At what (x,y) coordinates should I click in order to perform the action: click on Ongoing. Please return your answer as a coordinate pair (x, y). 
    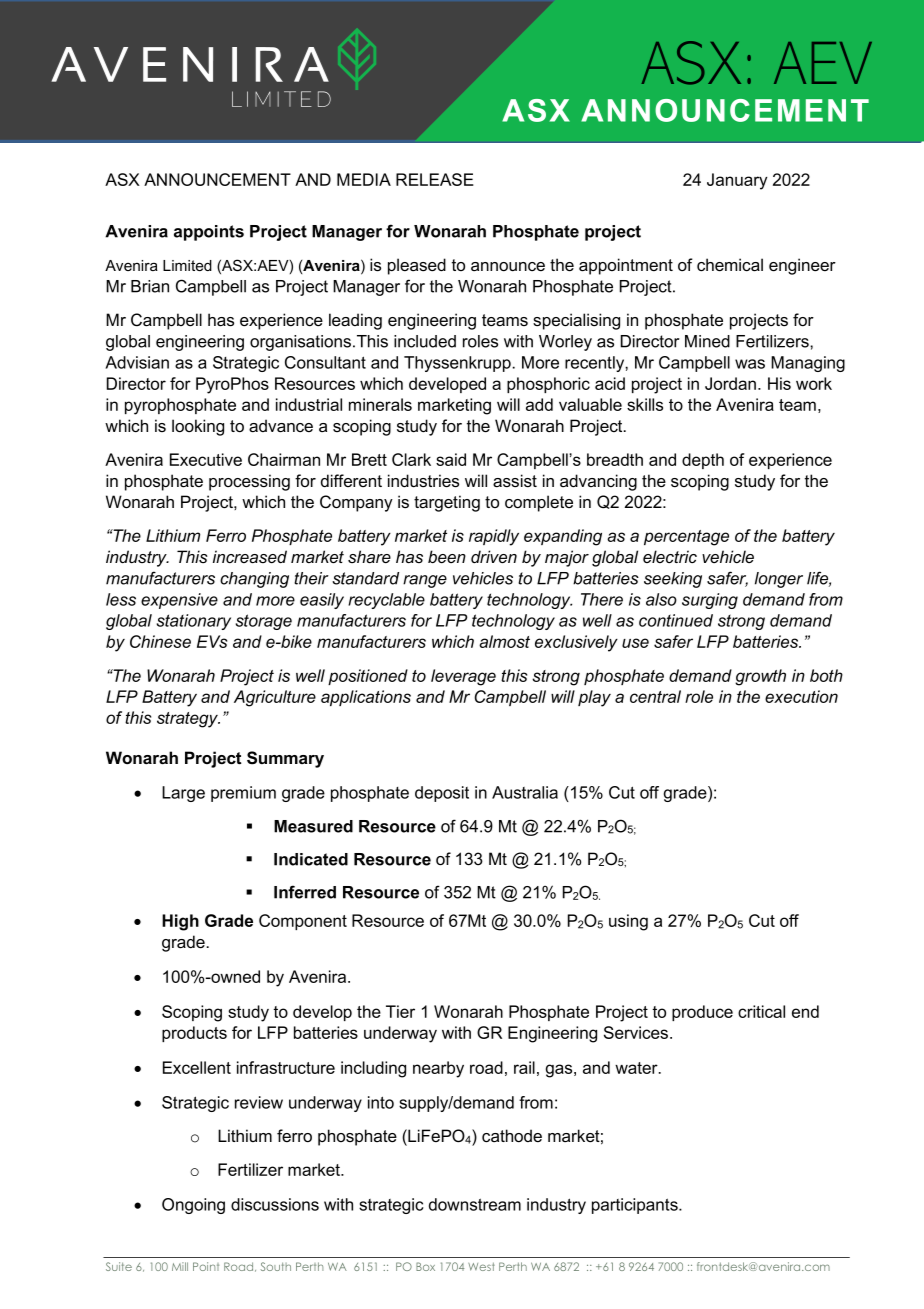
    Looking at the image, I should click on (193, 1206).
